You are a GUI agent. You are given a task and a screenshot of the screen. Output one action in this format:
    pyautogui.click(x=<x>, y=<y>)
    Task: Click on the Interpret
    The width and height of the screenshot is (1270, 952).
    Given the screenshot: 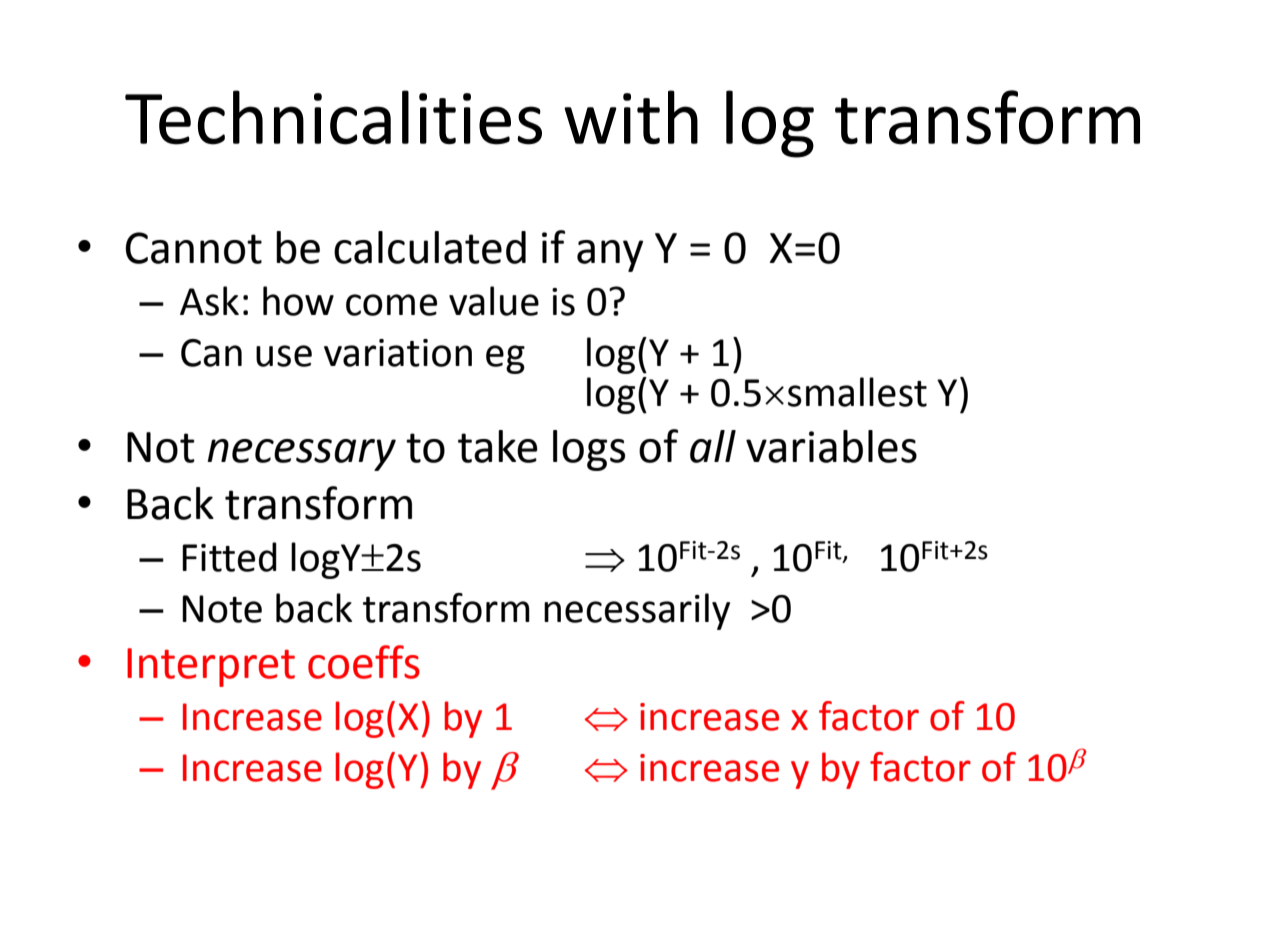 What is the action you would take?
    pyautogui.click(x=211, y=667)
